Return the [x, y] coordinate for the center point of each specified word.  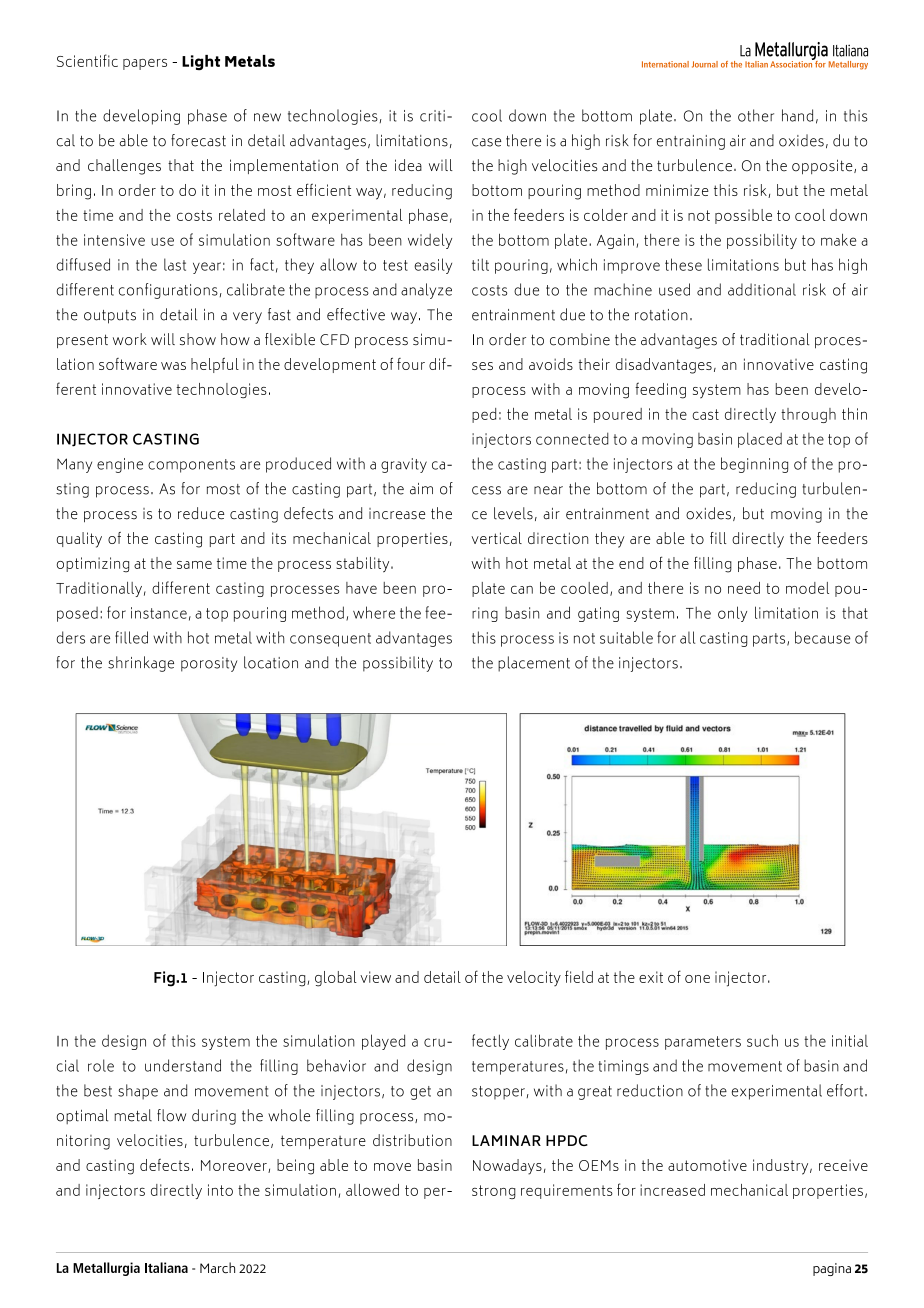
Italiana [166, 1267]
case [486, 142]
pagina [832, 1269]
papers [145, 64]
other [756, 115]
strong [494, 1192]
